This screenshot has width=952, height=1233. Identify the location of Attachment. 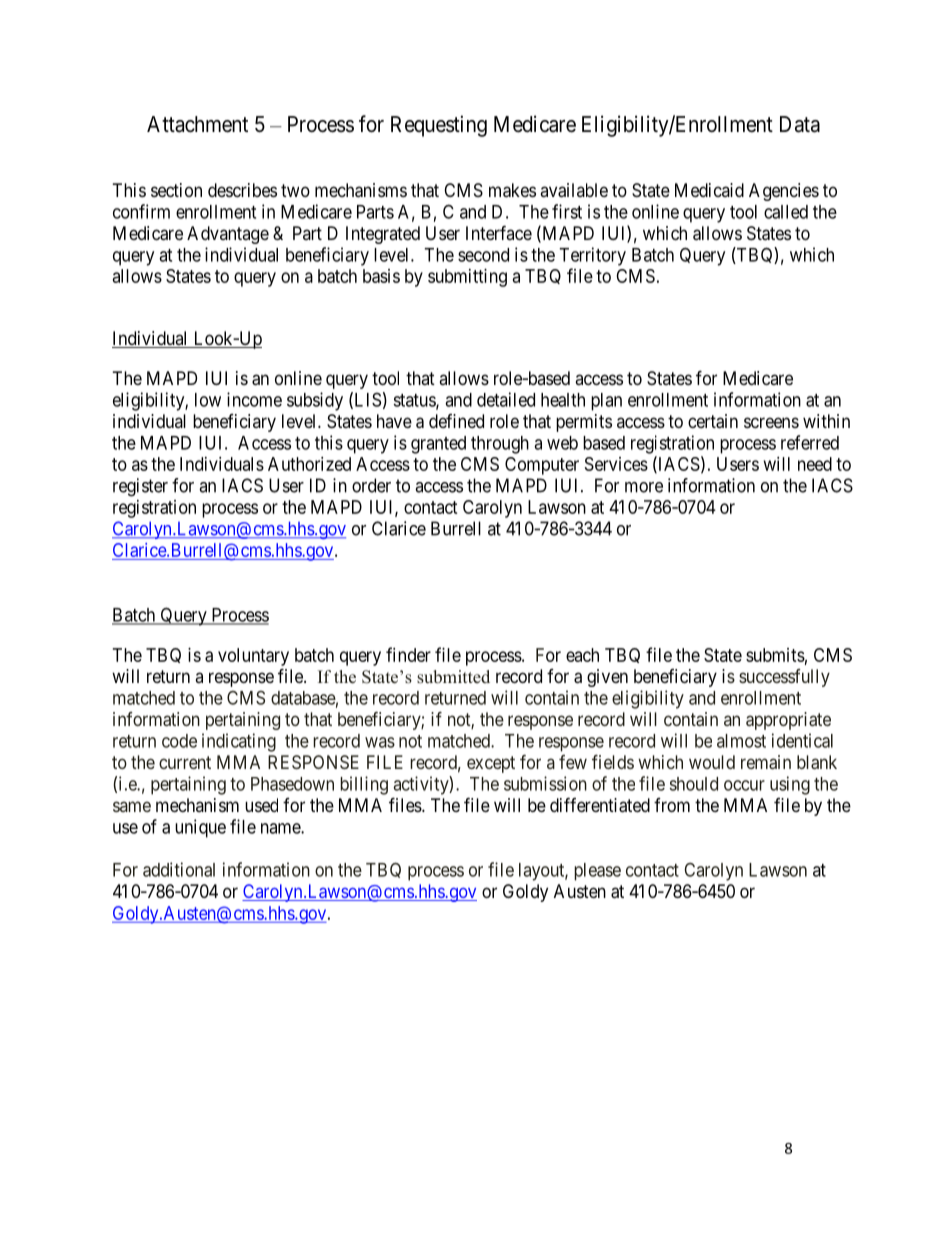
(197, 124).
